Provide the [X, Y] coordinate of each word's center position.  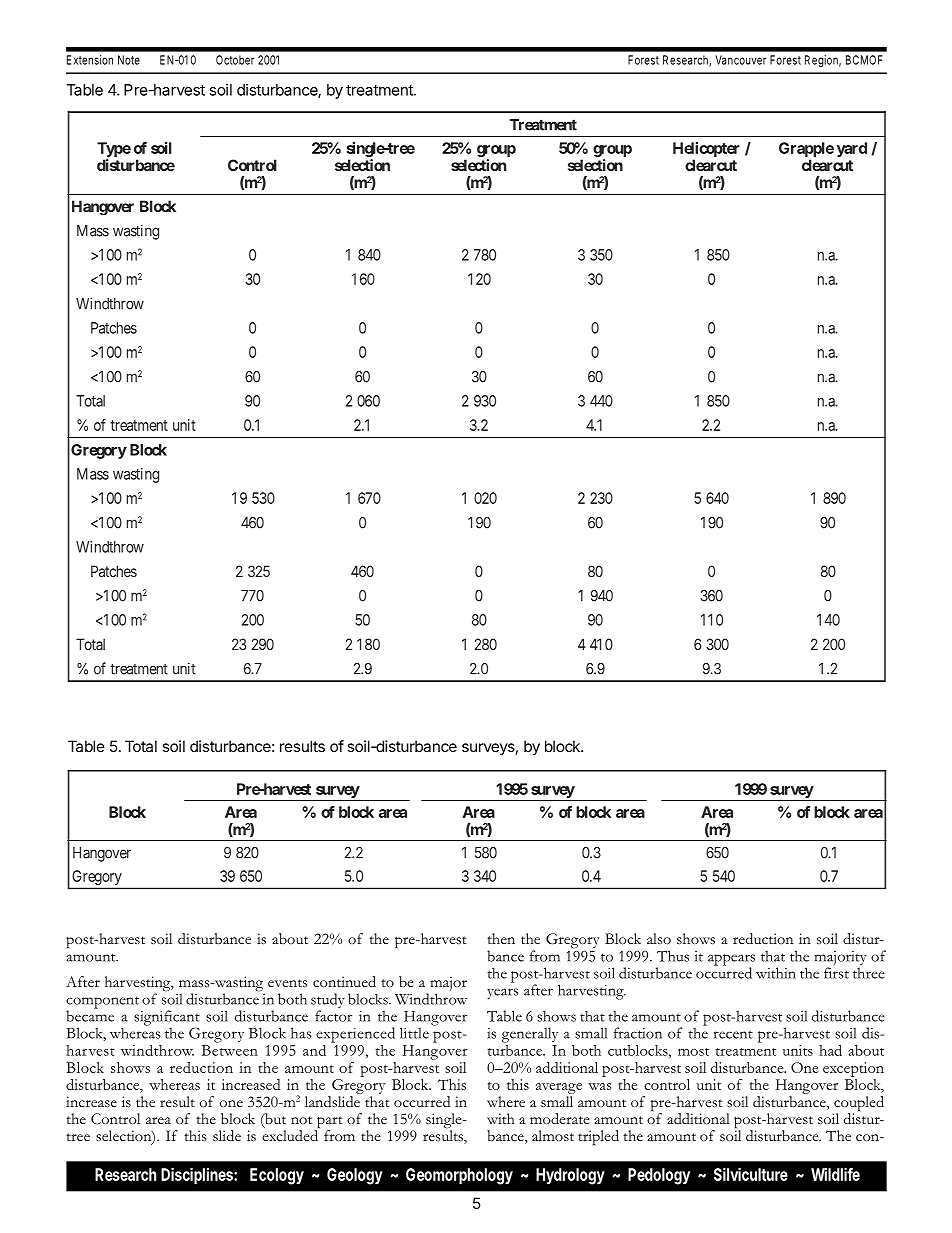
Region [823, 61]
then [501, 938]
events [287, 983]
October [235, 60]
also [659, 938]
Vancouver [740, 60]
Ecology [277, 1176]
